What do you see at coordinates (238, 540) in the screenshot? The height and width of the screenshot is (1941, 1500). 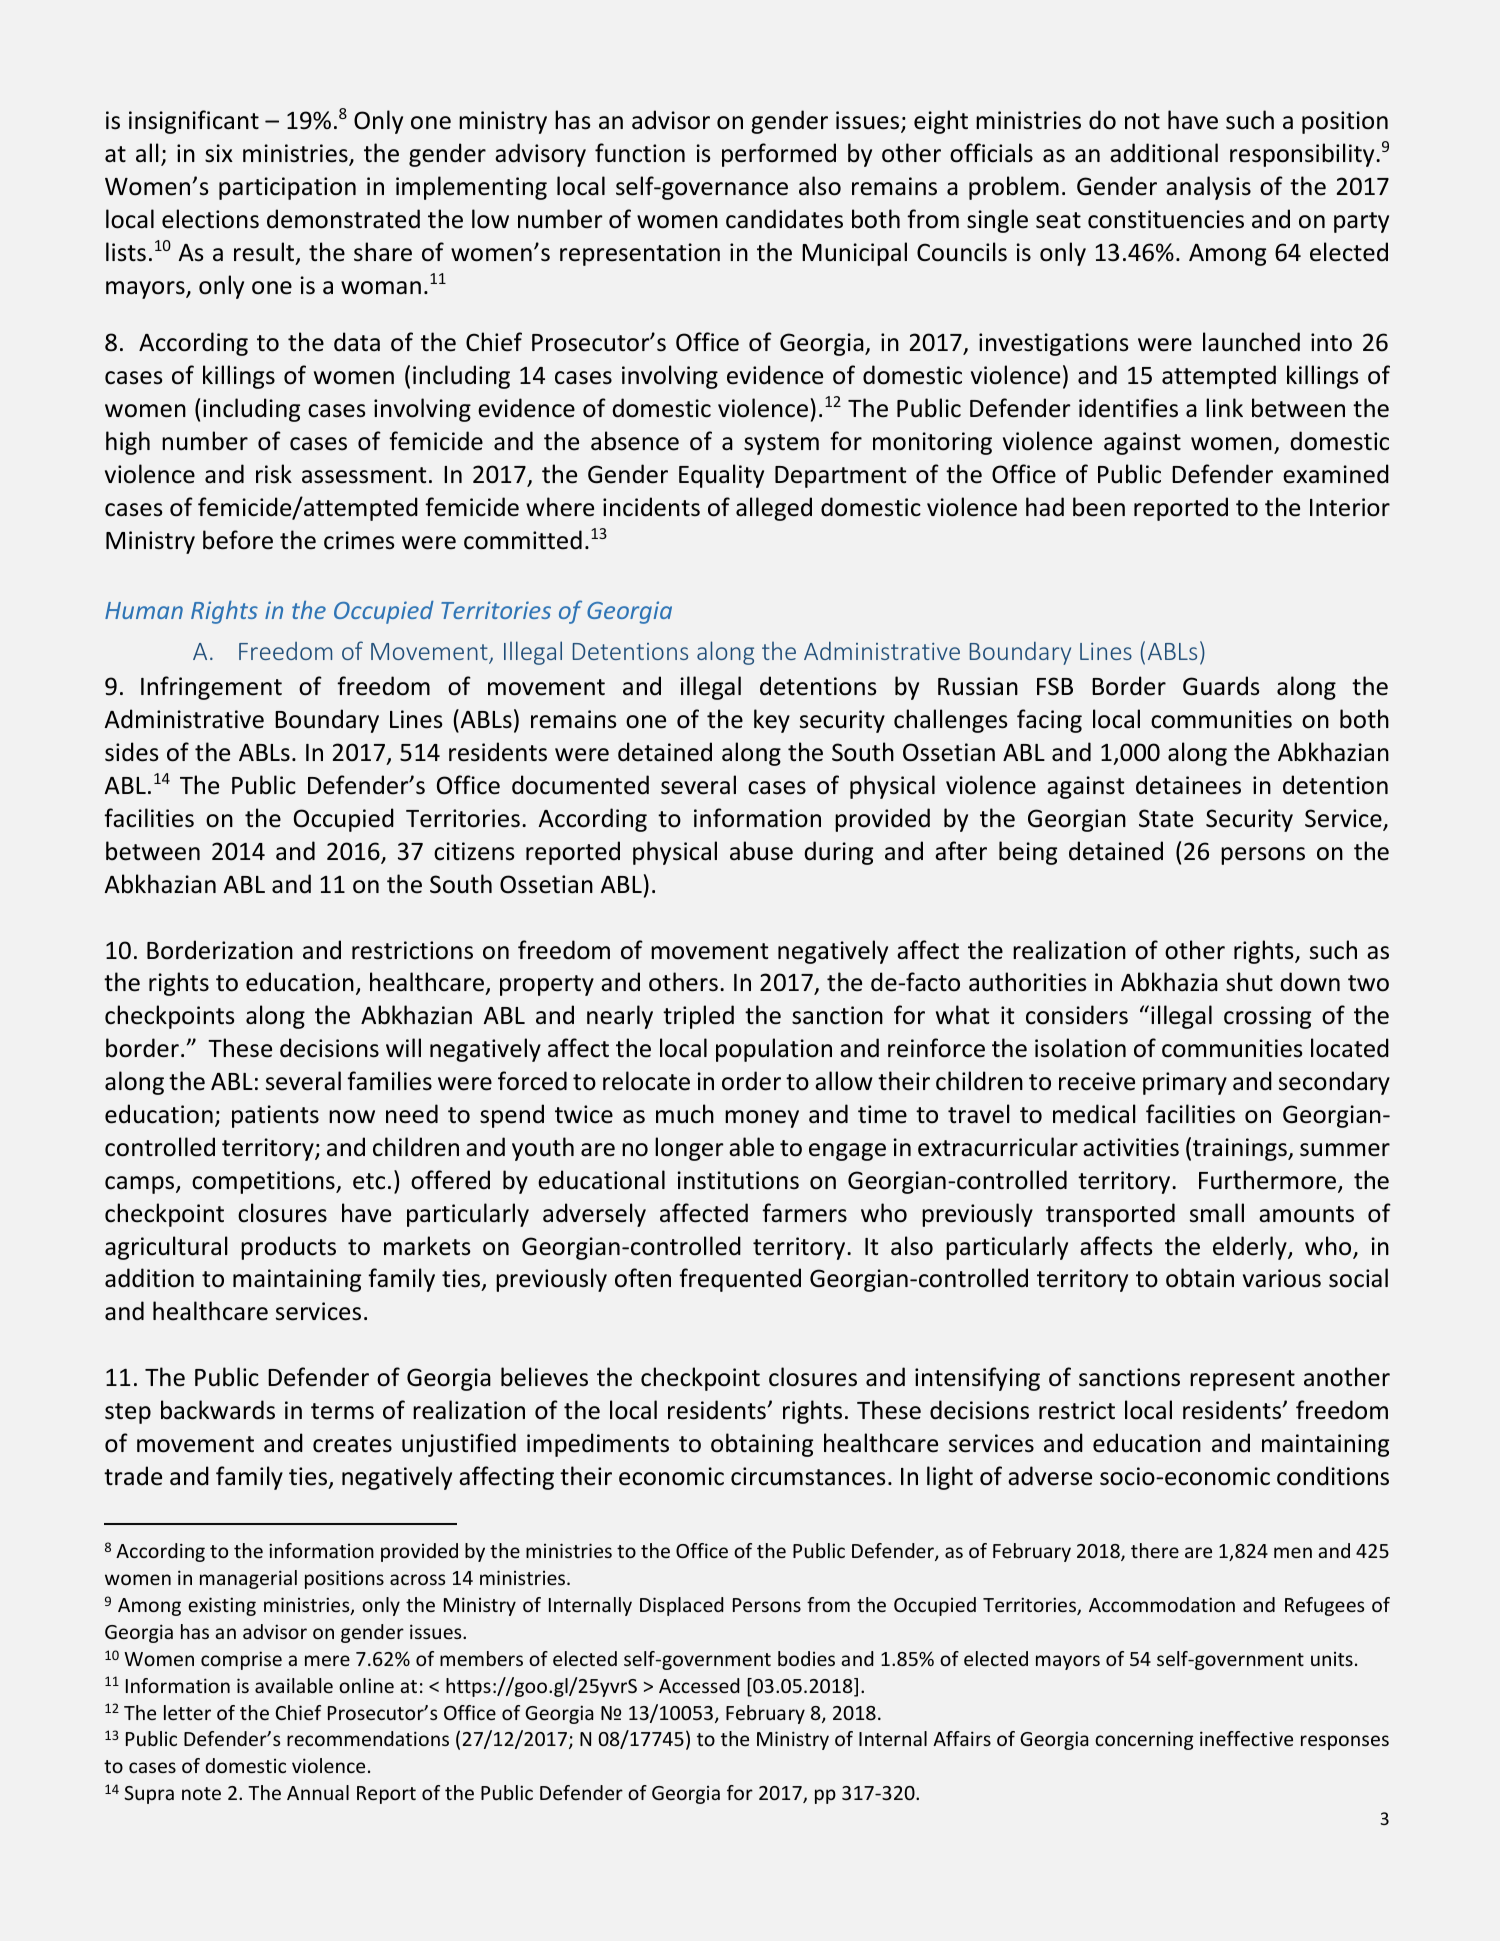 I see `before` at bounding box center [238, 540].
